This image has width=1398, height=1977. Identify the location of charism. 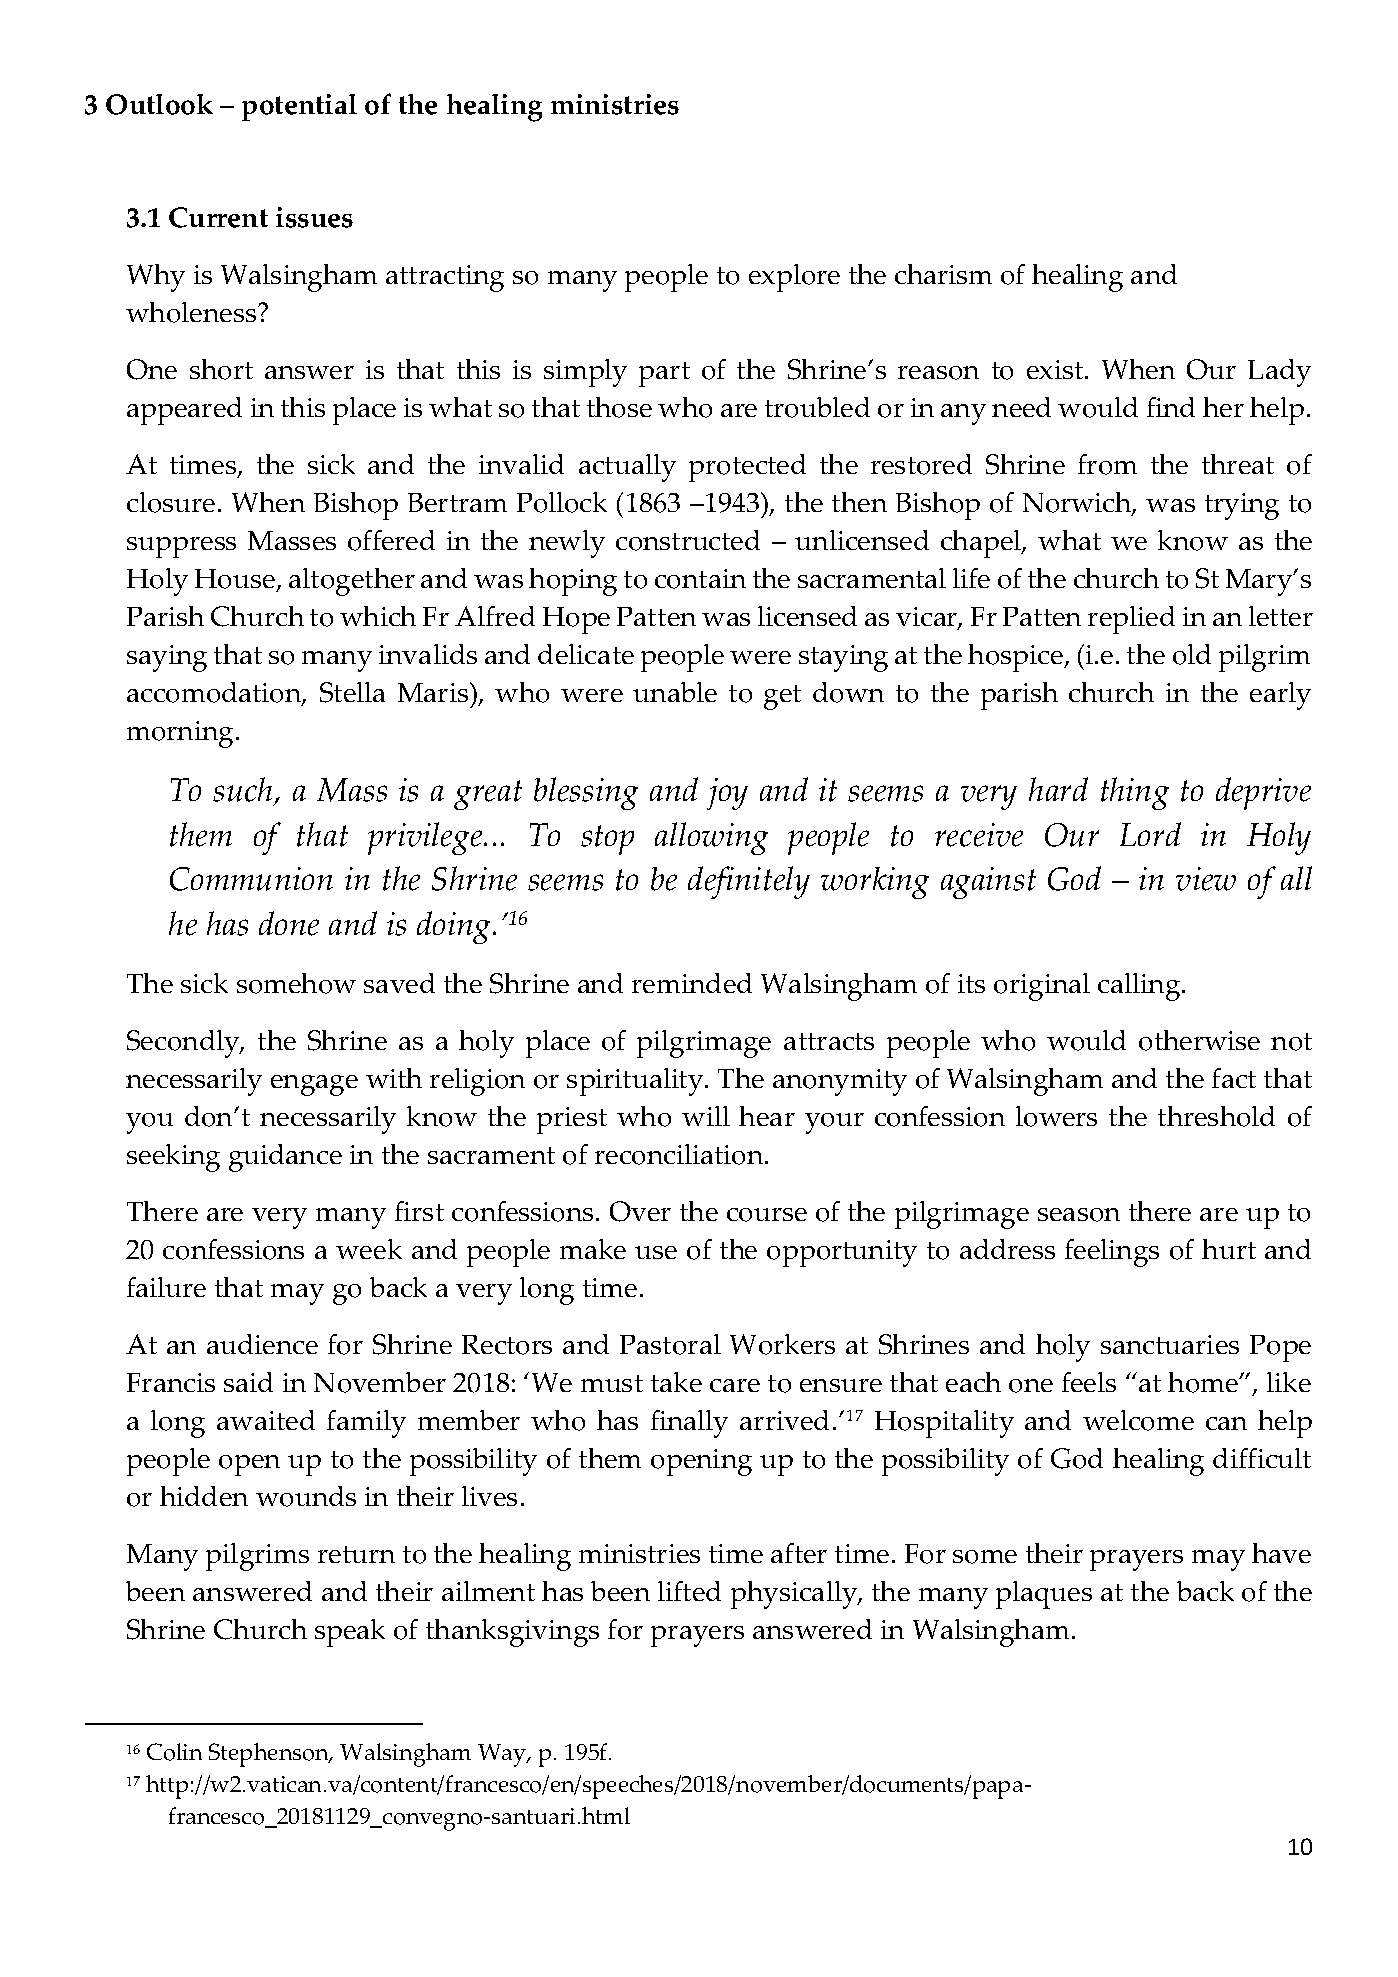
(943, 274).
